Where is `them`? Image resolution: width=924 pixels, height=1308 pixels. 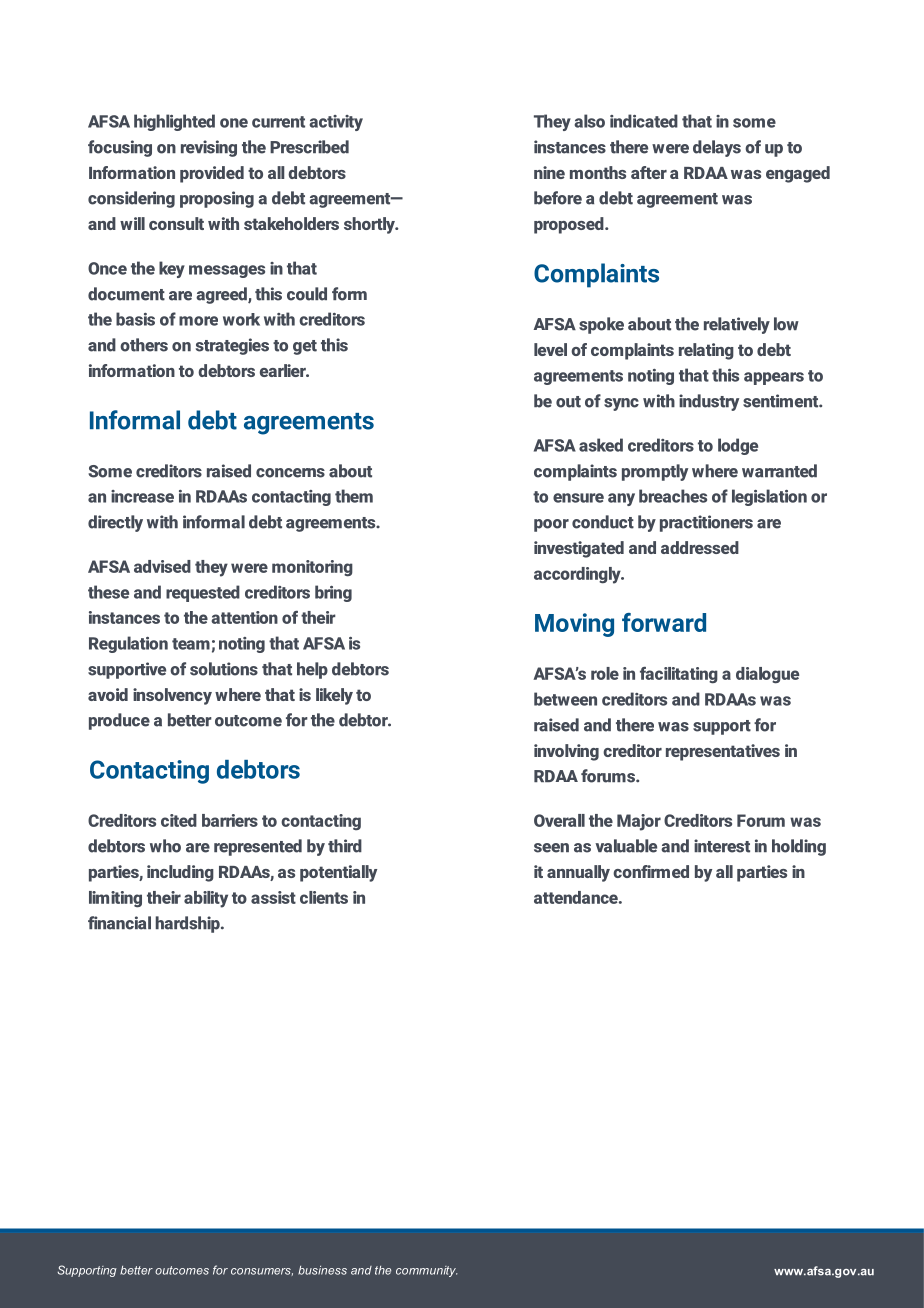
them is located at coordinates (354, 496).
